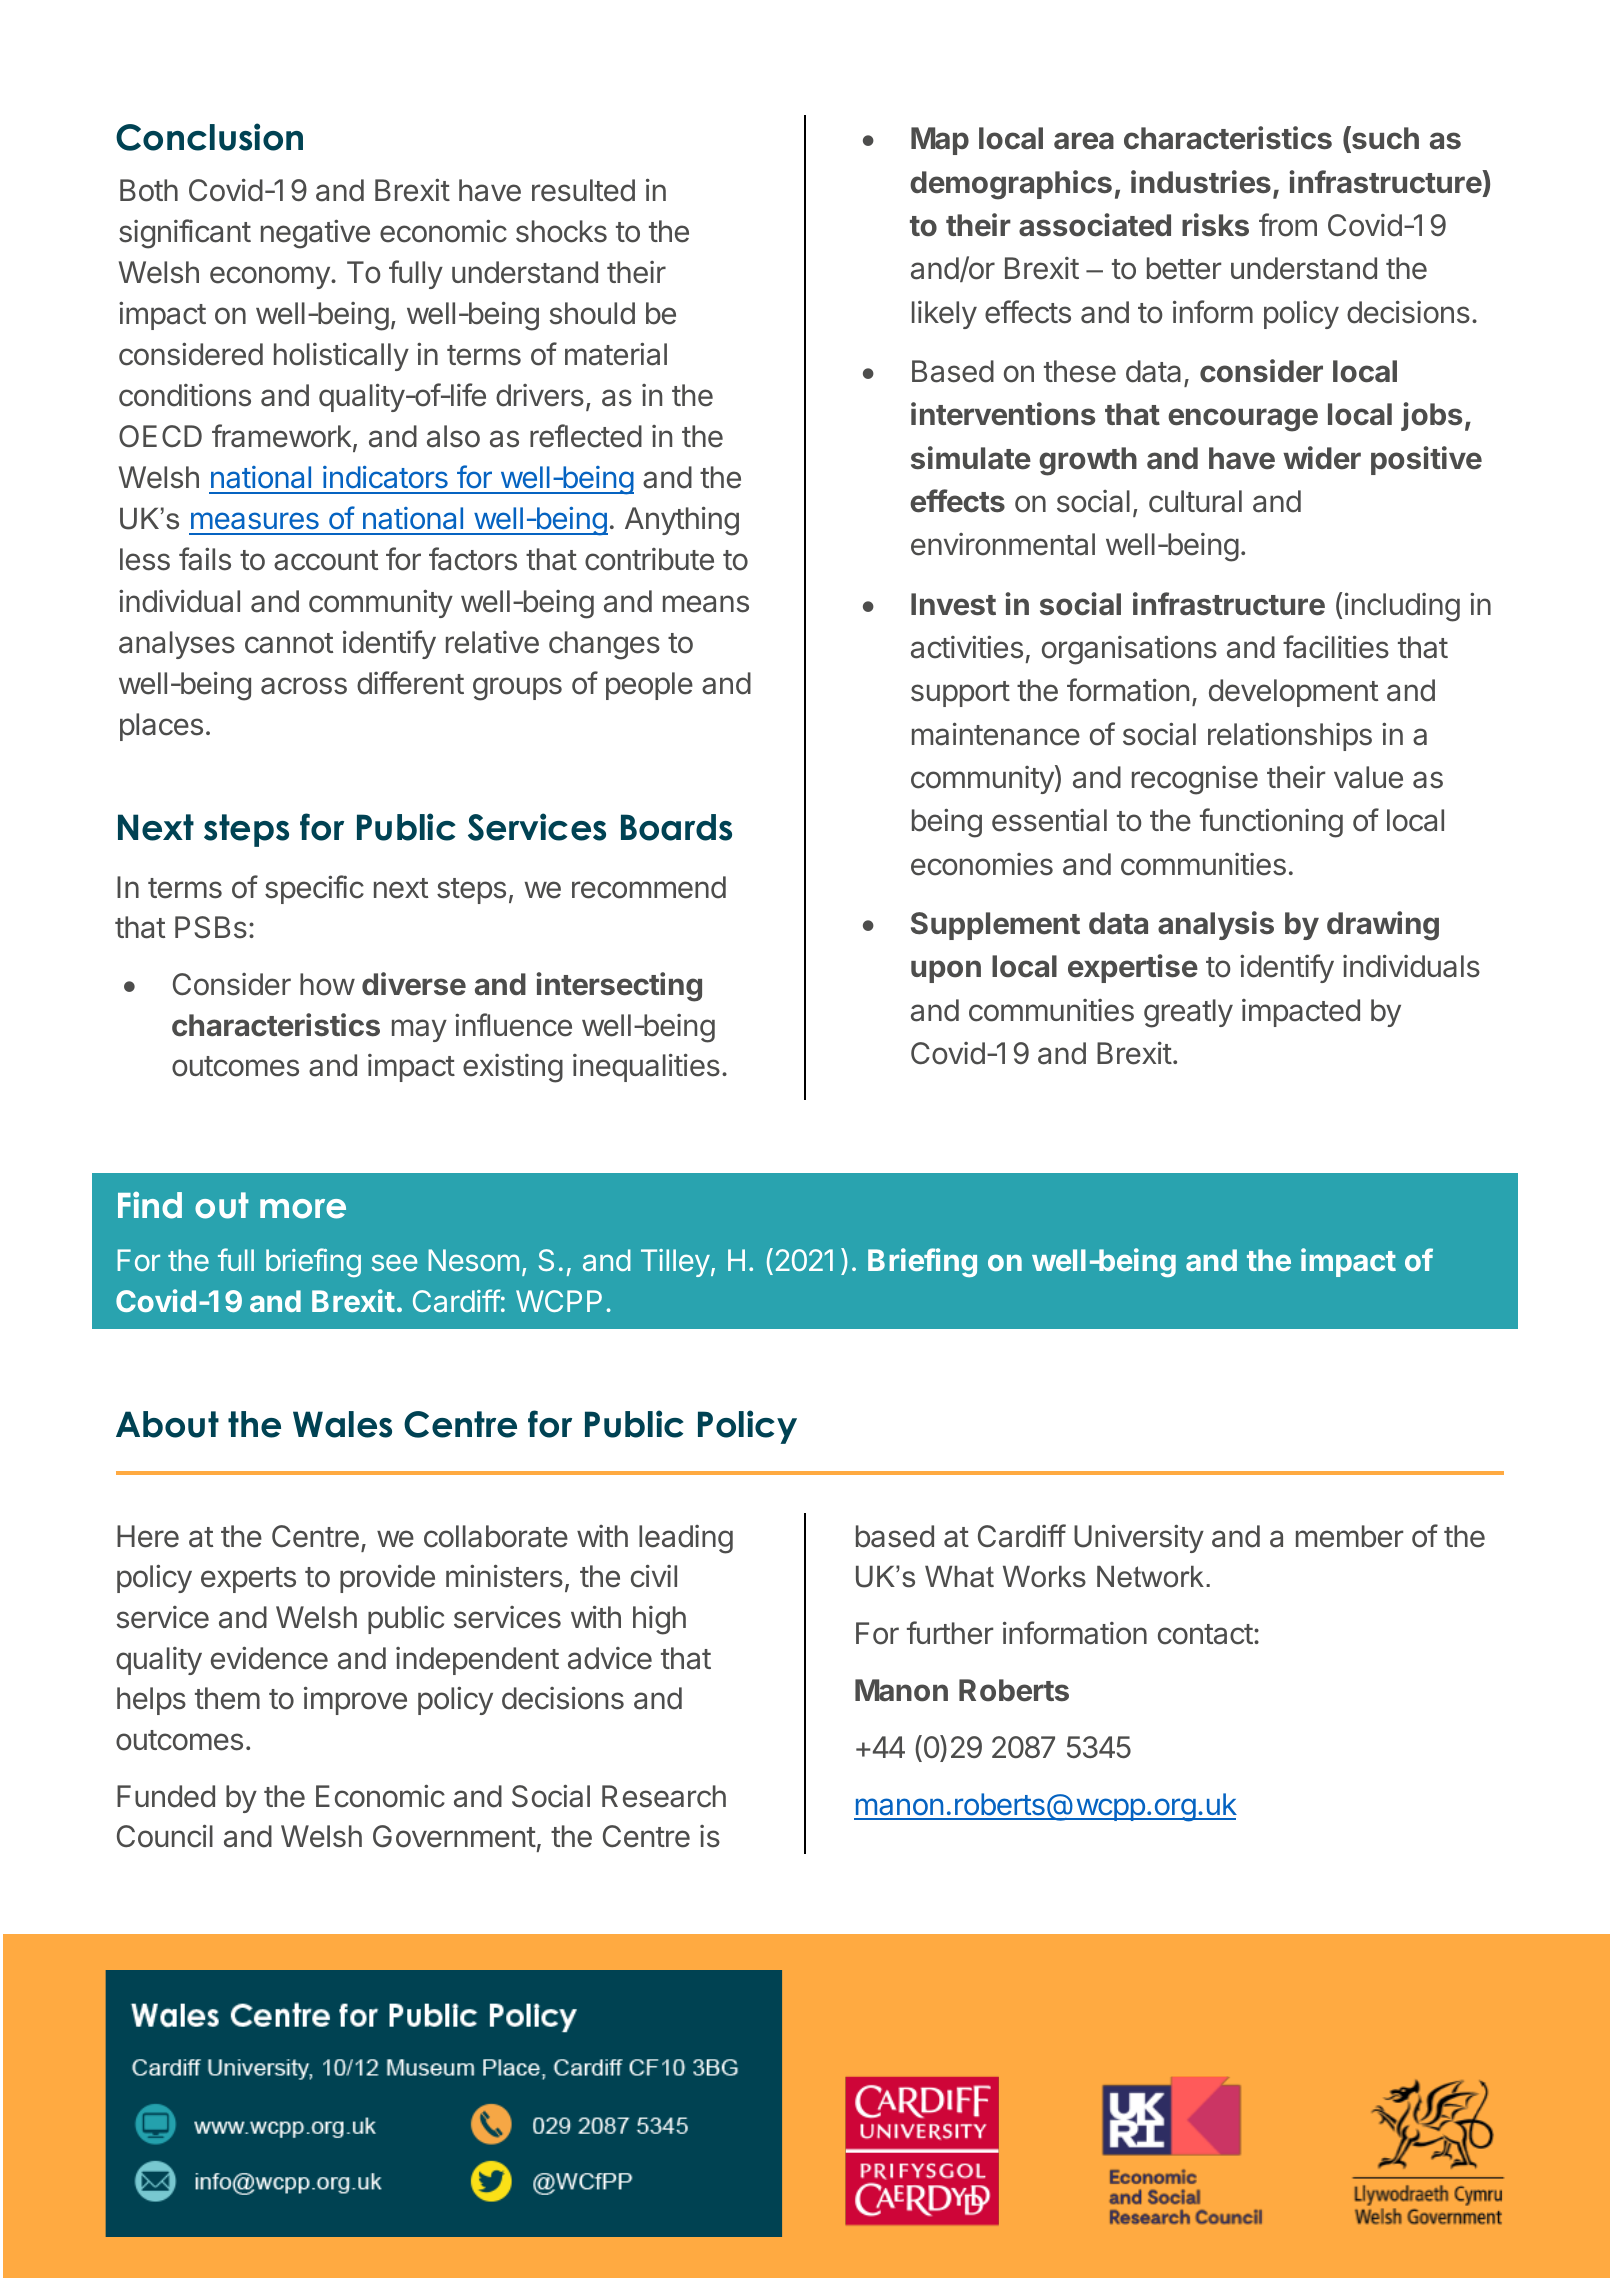 This screenshot has width=1610, height=2278. What do you see at coordinates (1349, 1536) in the screenshot?
I see `member` at bounding box center [1349, 1536].
